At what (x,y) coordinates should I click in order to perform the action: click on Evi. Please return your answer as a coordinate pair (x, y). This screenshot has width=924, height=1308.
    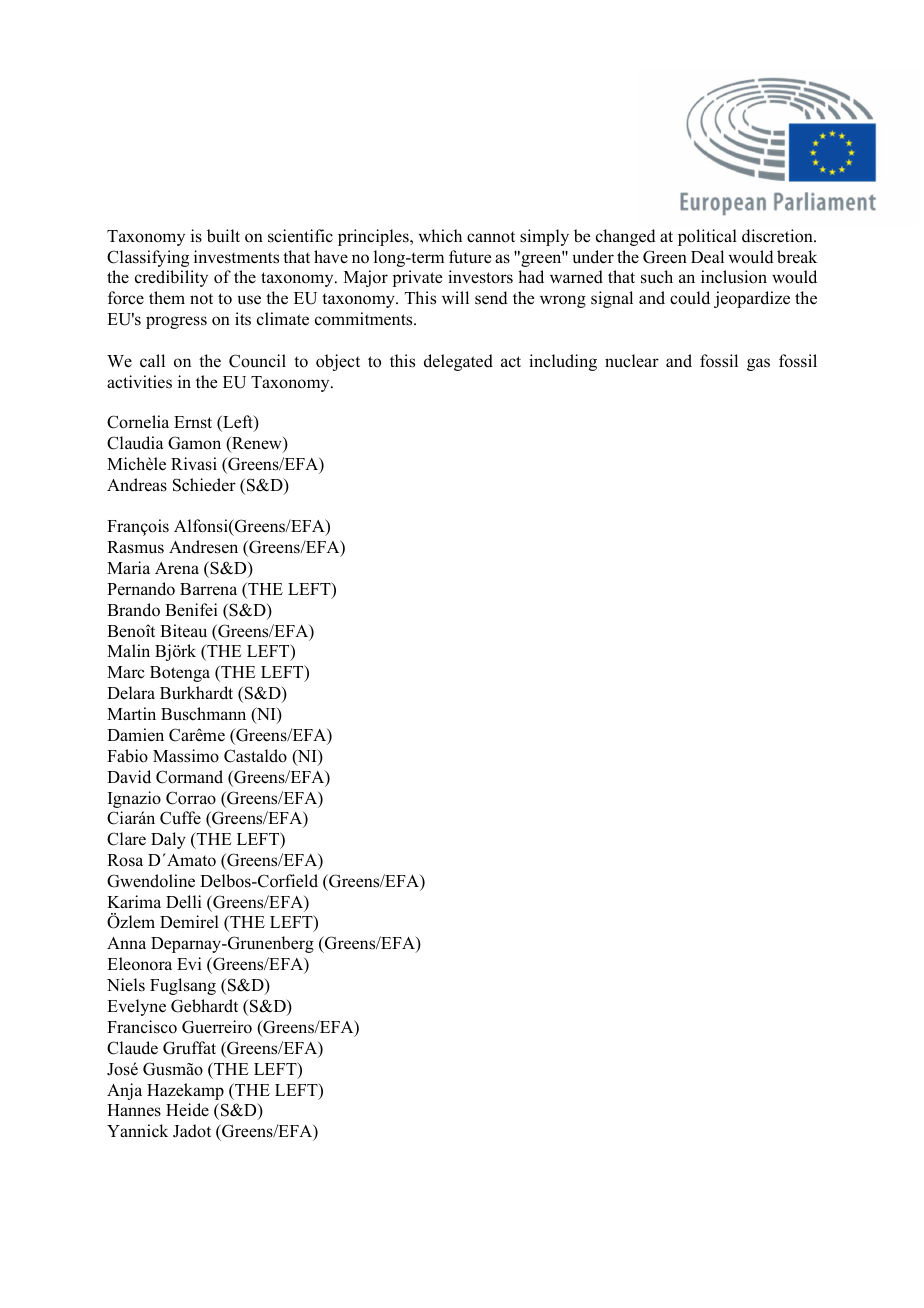
    Looking at the image, I should click on (189, 963).
